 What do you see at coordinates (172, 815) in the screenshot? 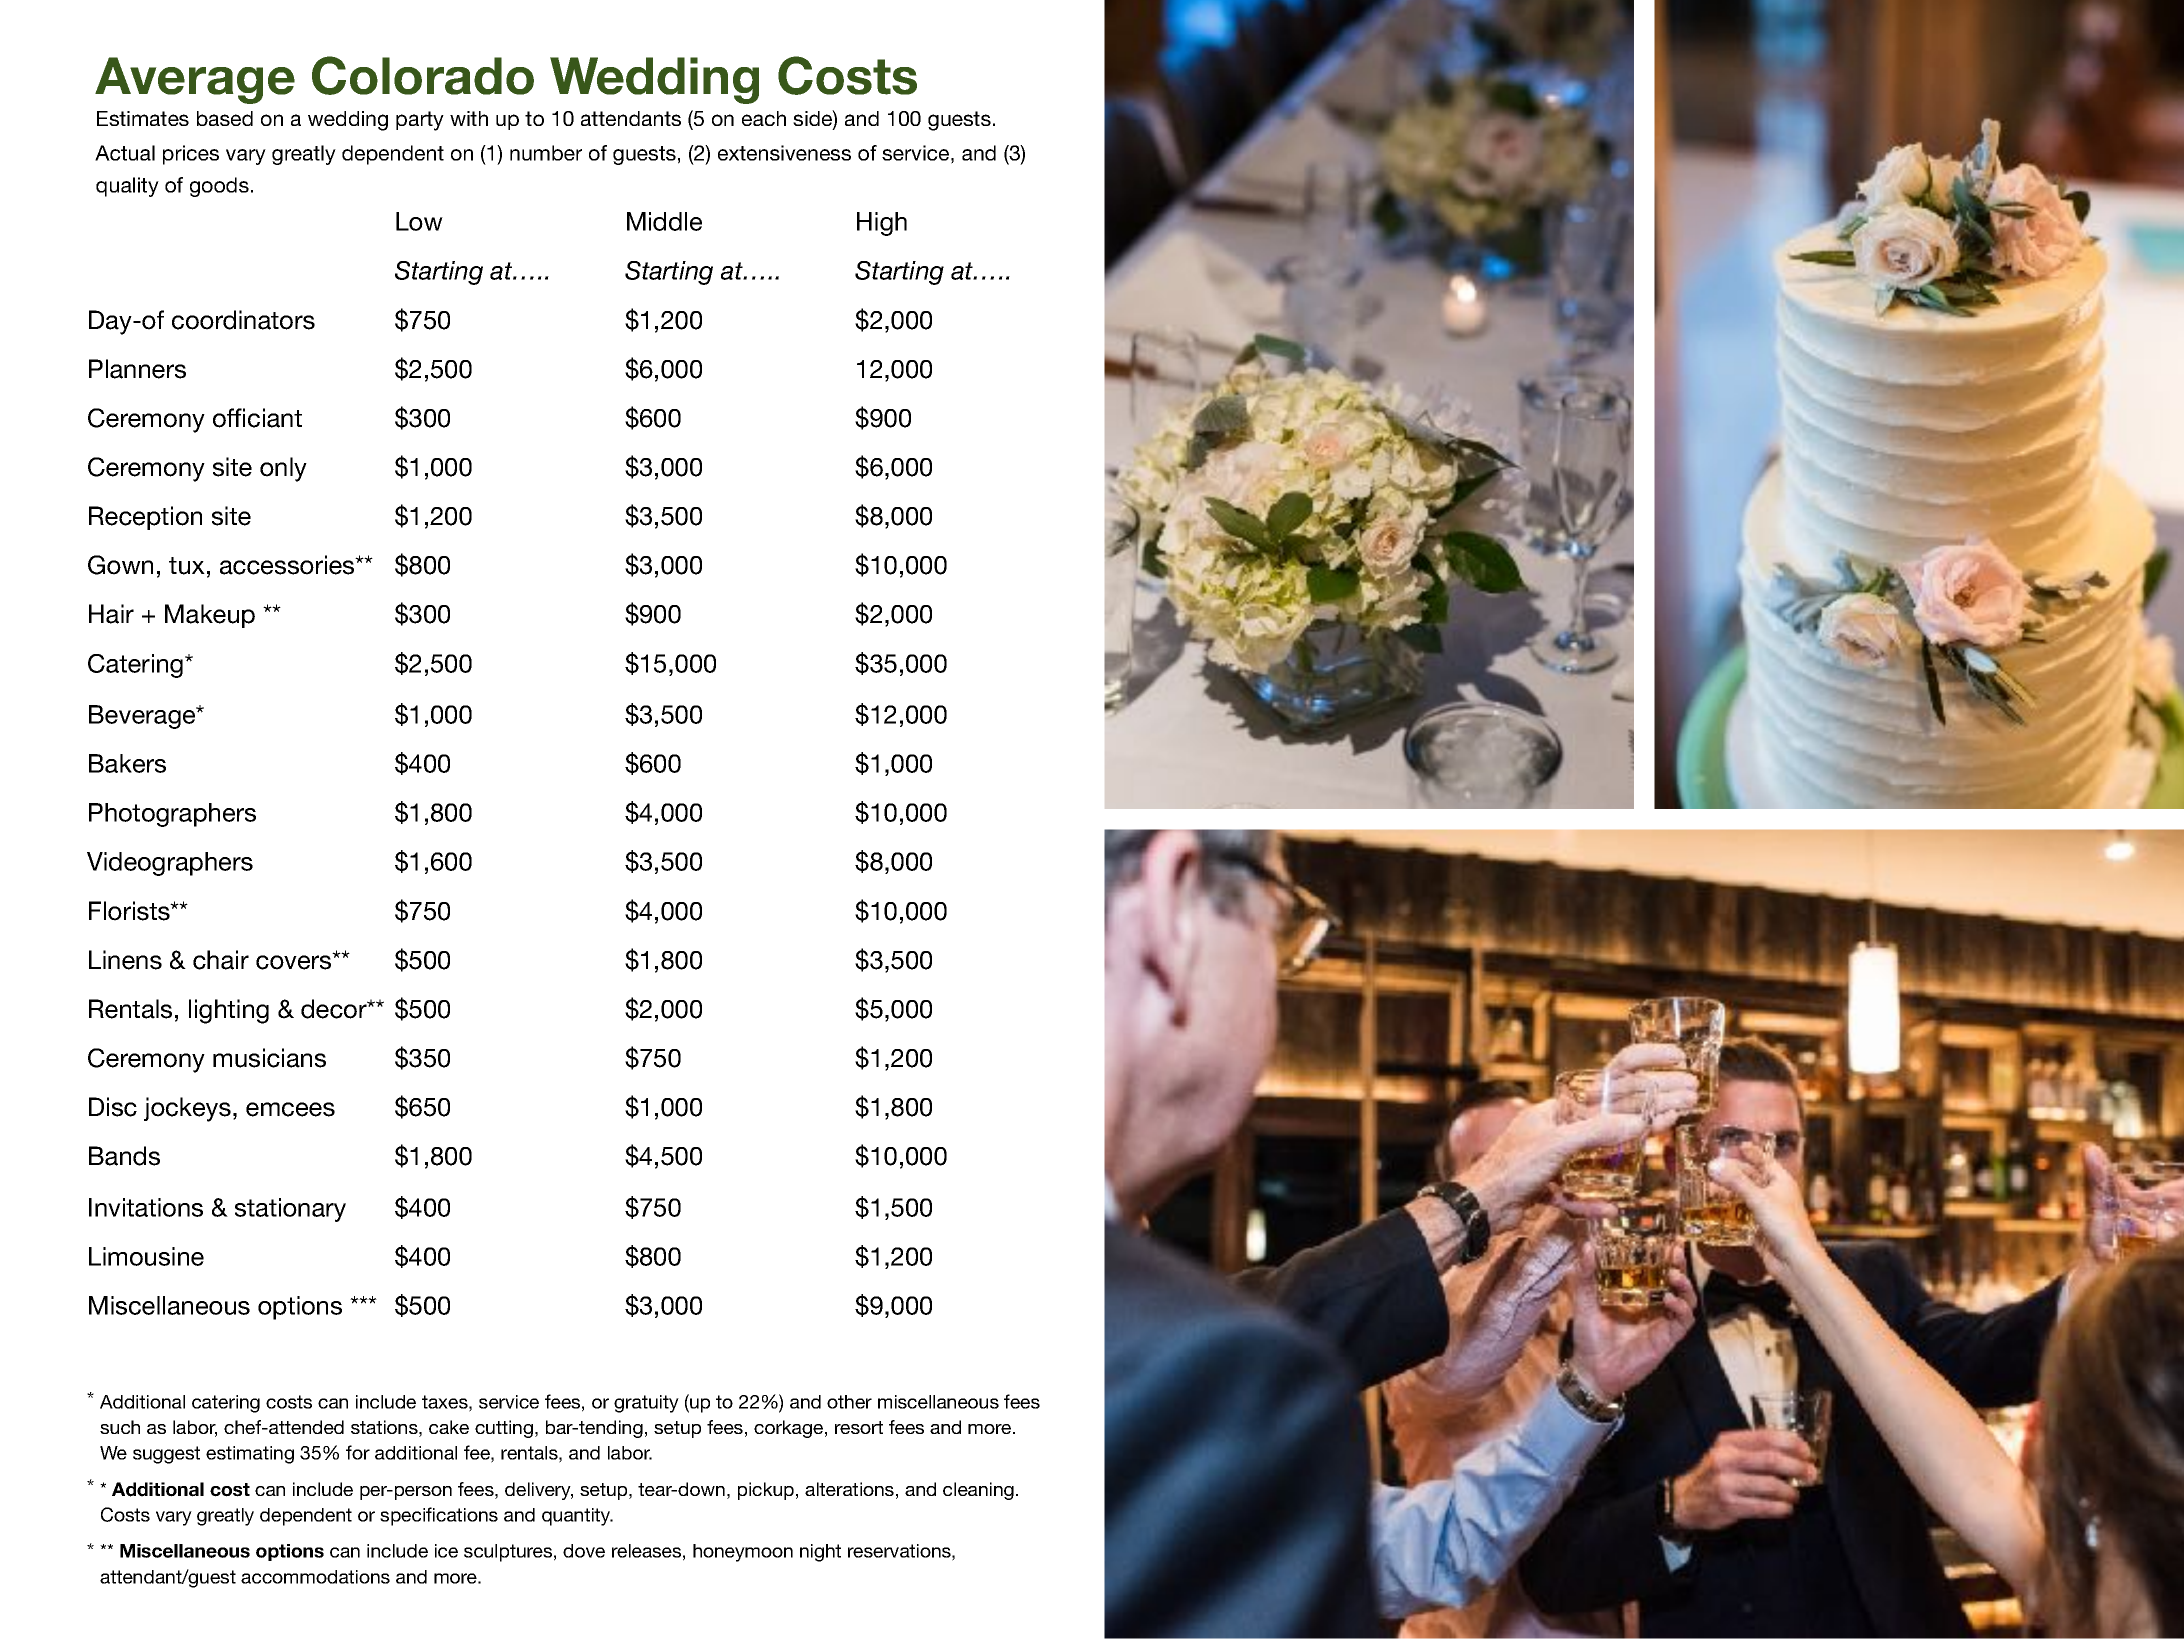
I see `Photographers` at bounding box center [172, 815].
